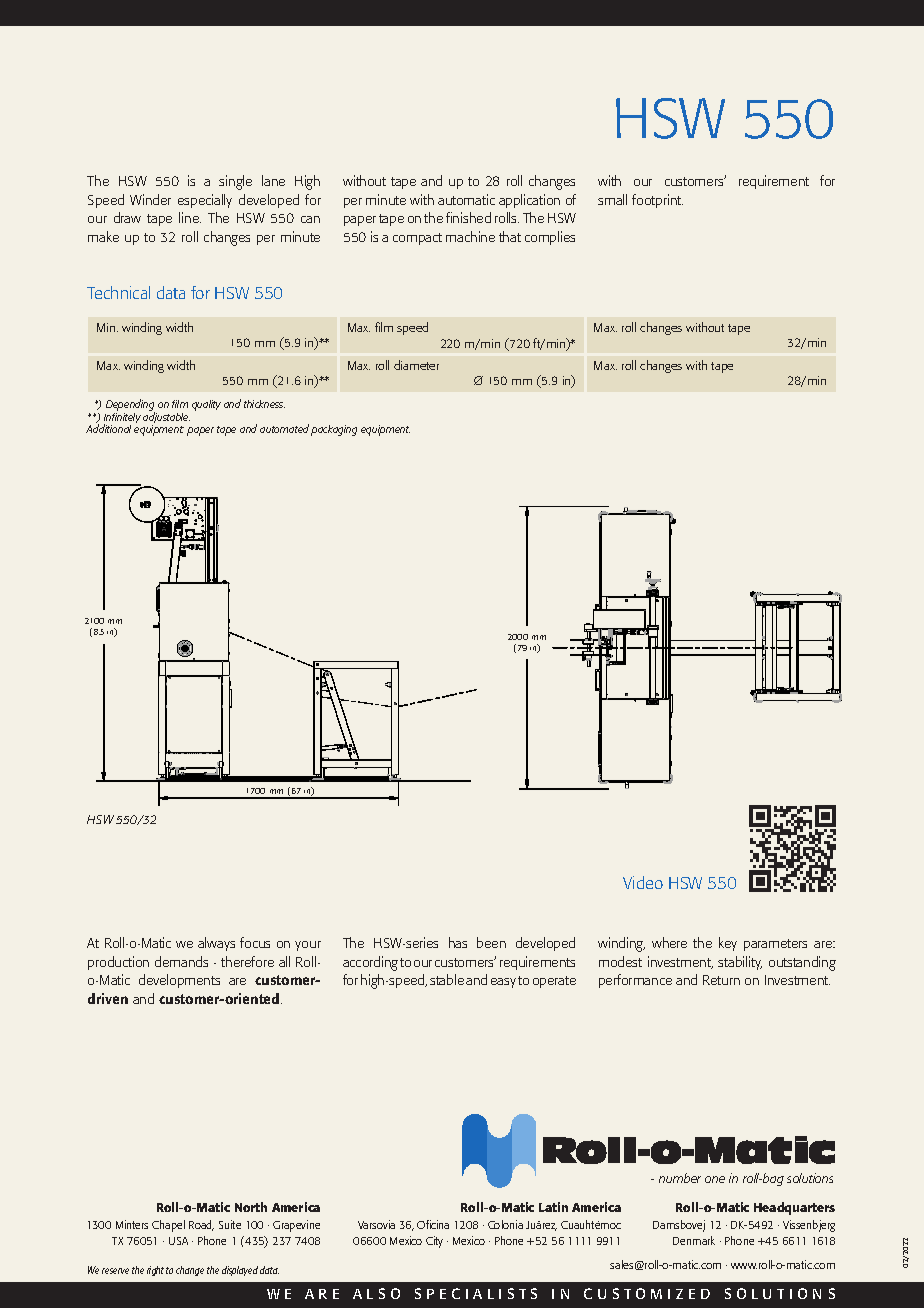  I want to click on finished, so click(468, 217).
